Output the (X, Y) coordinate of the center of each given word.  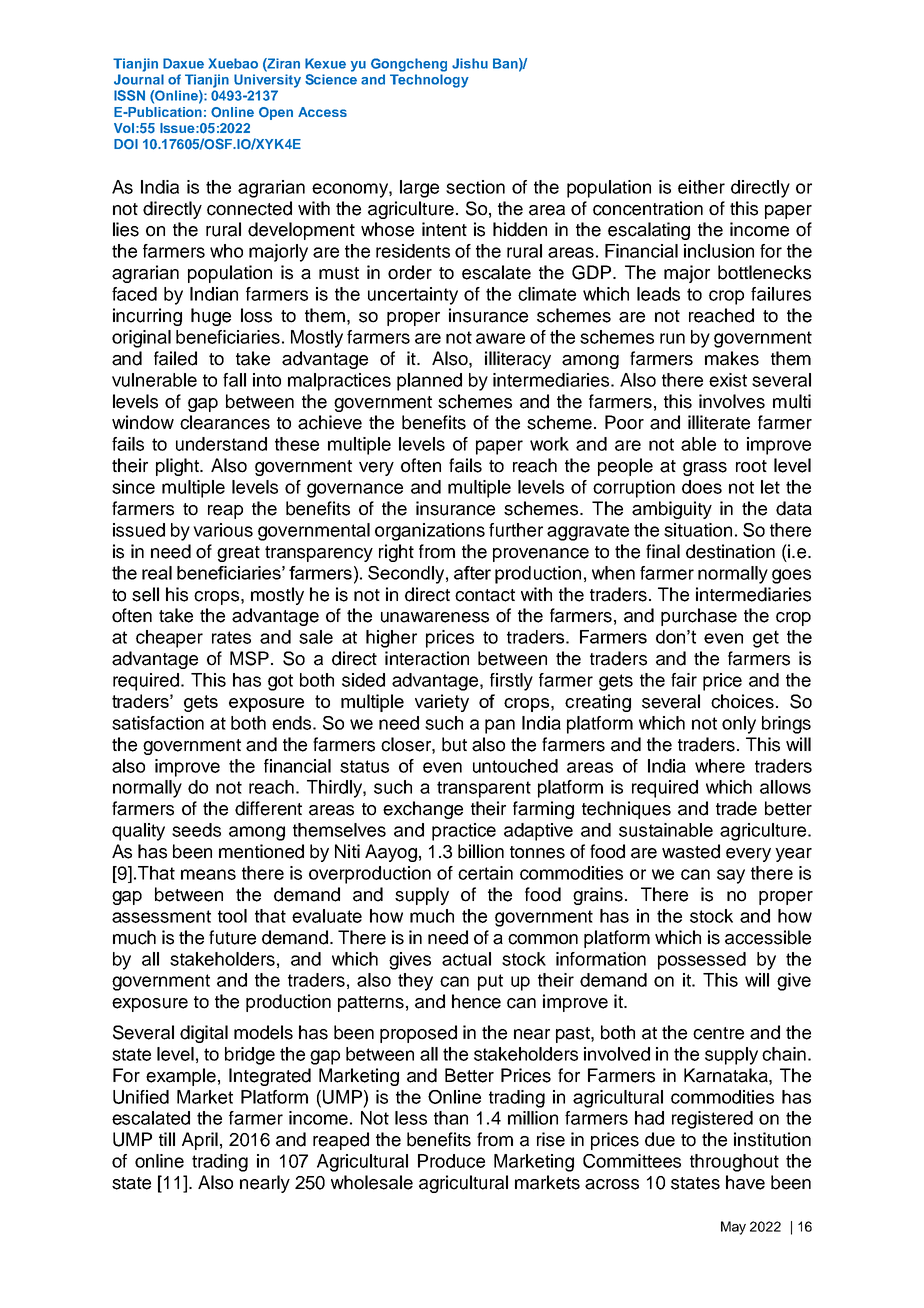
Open (276, 113)
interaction (427, 658)
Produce (451, 1161)
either (701, 187)
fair (684, 680)
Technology (429, 81)
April (200, 1141)
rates (231, 637)
